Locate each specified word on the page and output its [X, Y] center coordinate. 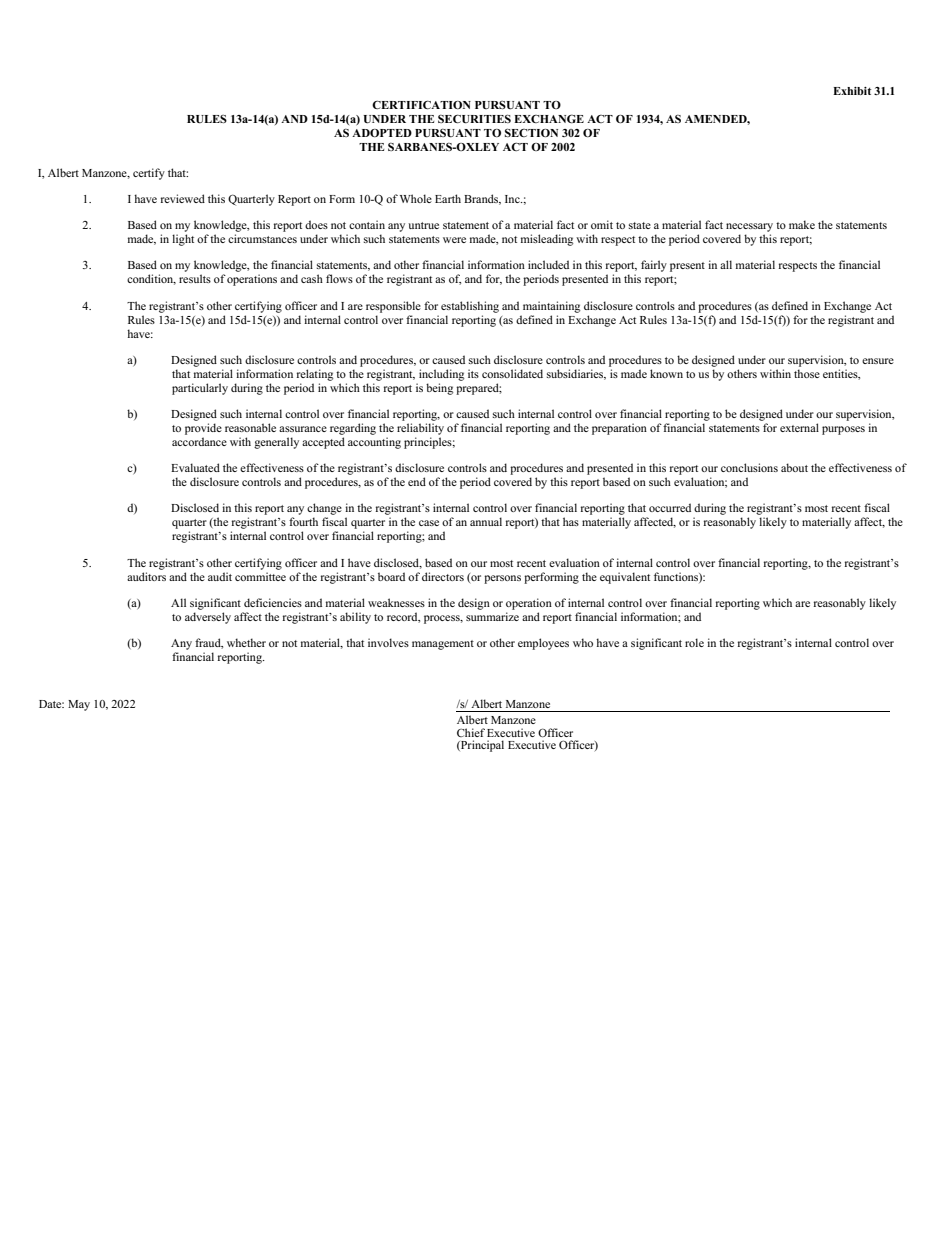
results [195, 278]
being [439, 389]
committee [260, 576]
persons [502, 579]
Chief [471, 732]
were [454, 240]
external [799, 427]
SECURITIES [474, 119]
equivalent [625, 578]
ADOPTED [382, 133]
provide [203, 429]
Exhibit [852, 91]
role [694, 642]
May [79, 705]
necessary [749, 227]
